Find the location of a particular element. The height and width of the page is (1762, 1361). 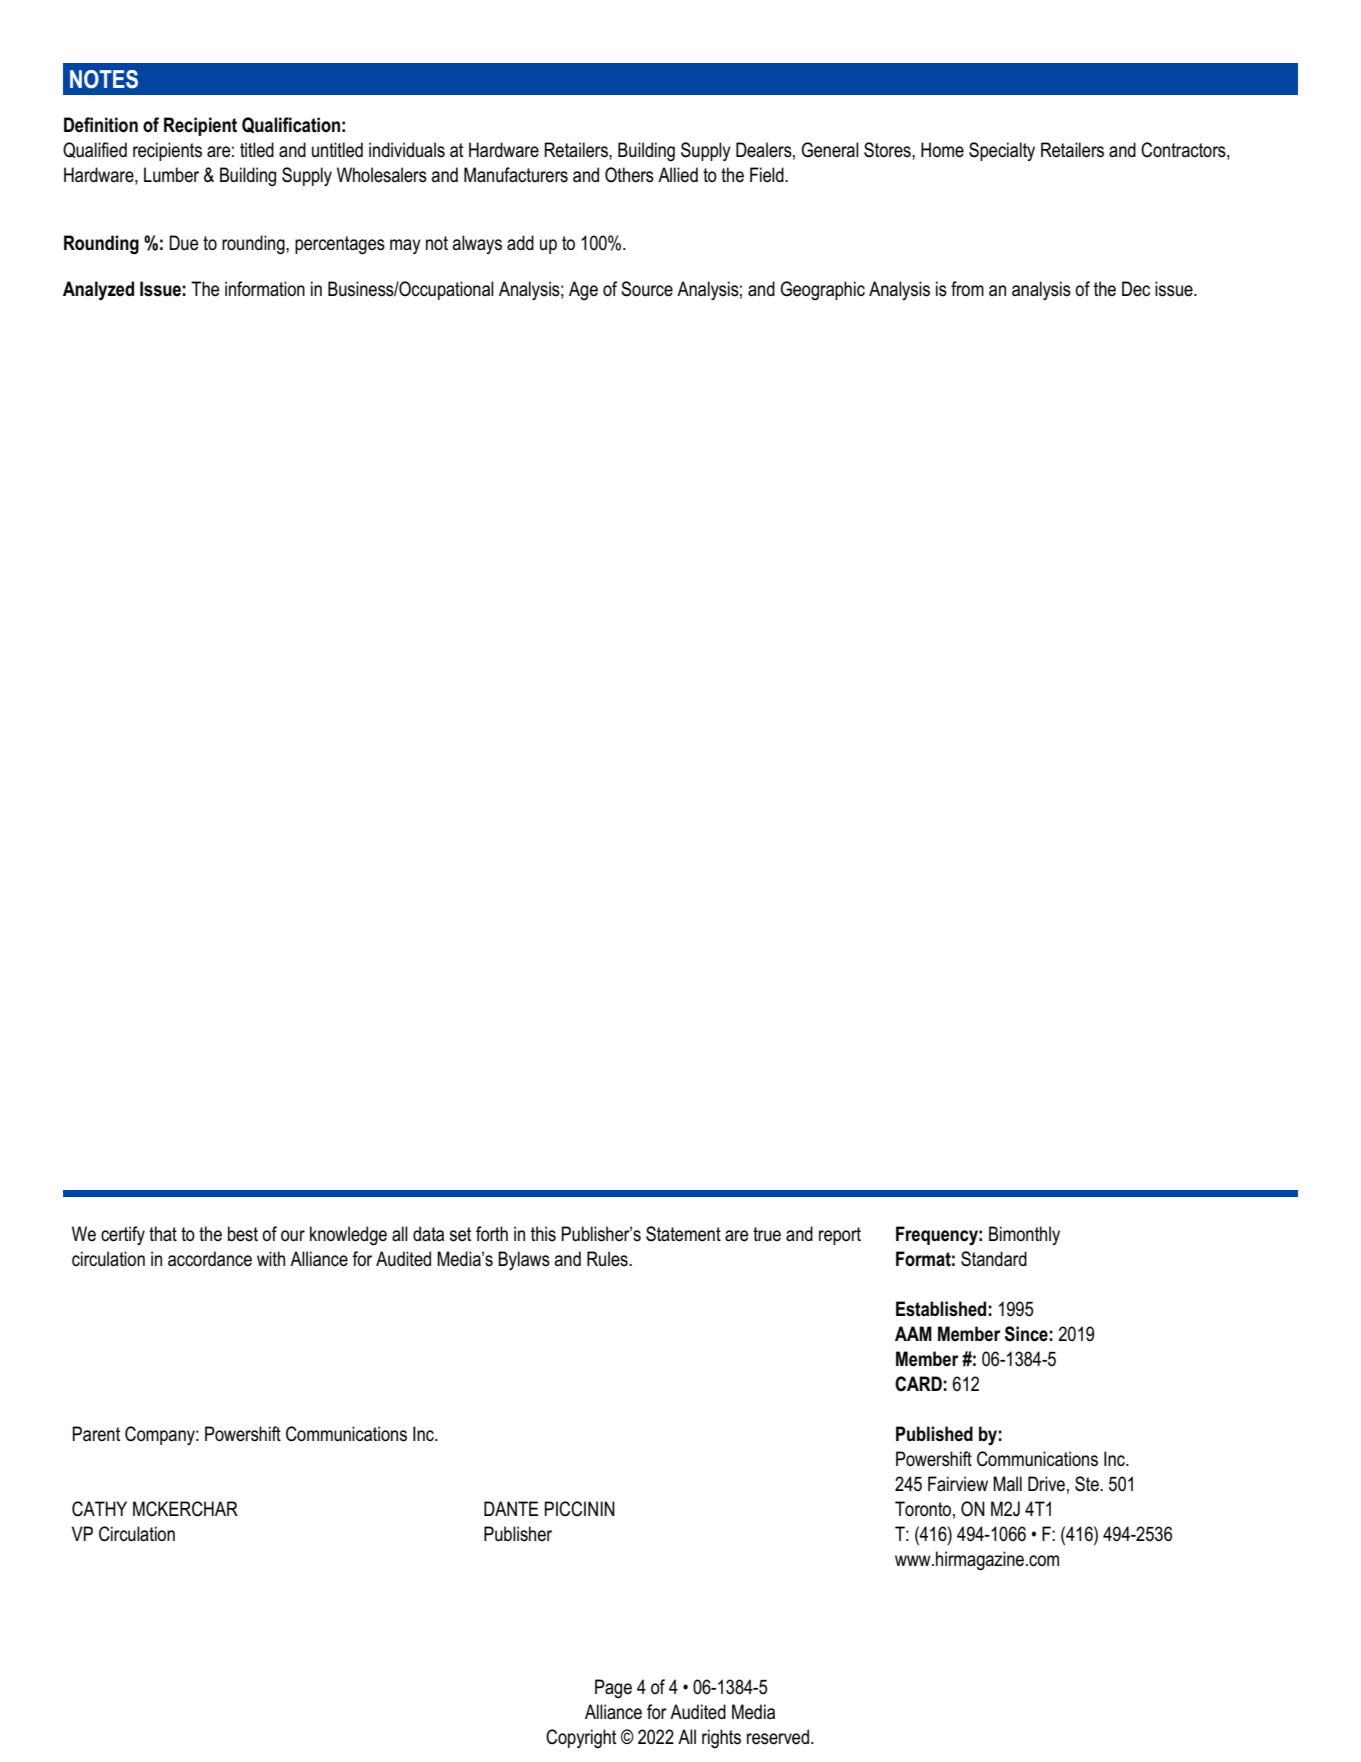

Others is located at coordinates (629, 175).
